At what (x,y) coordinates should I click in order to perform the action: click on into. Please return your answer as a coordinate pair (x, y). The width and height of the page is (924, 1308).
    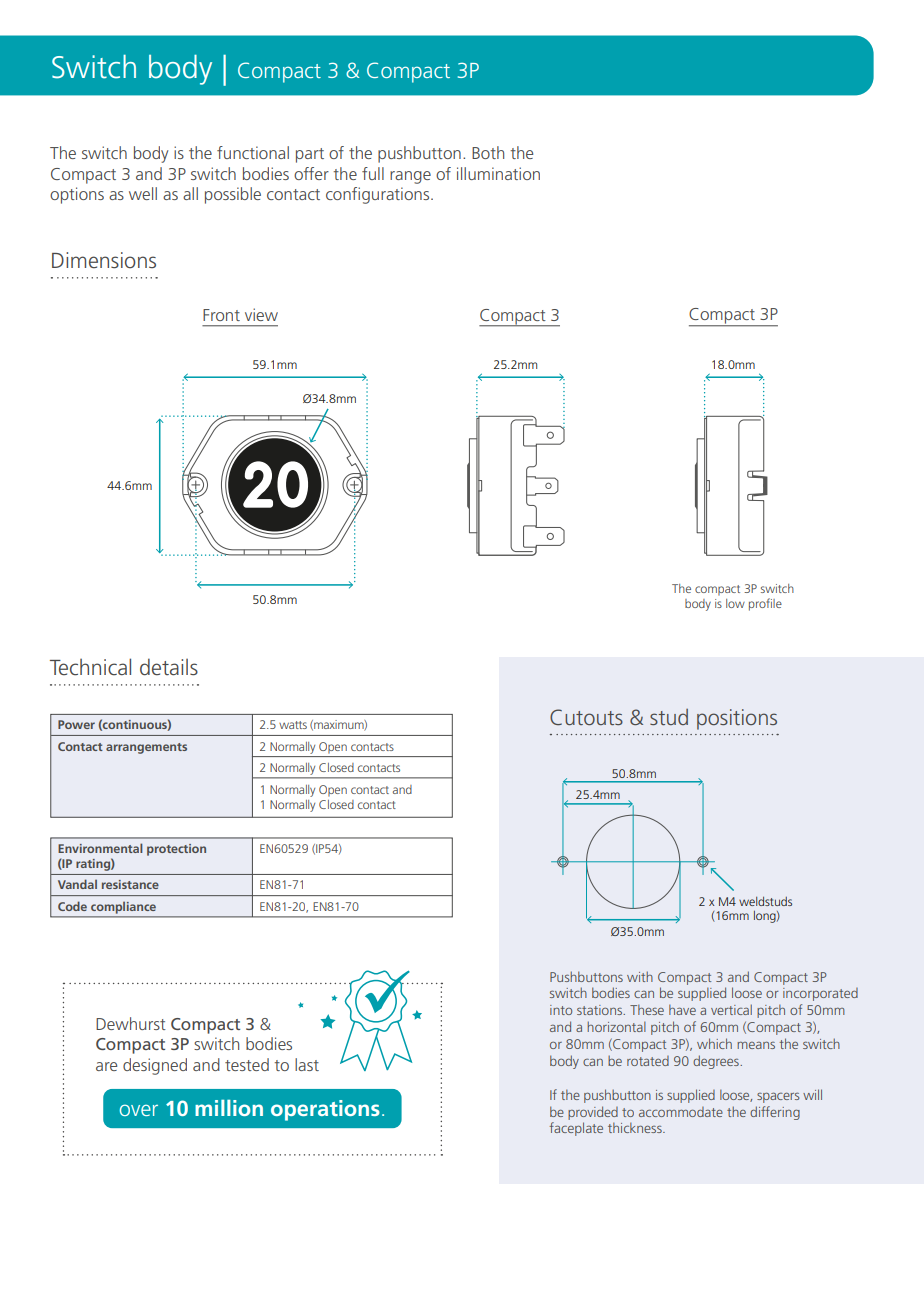
    Looking at the image, I should click on (561, 1010).
